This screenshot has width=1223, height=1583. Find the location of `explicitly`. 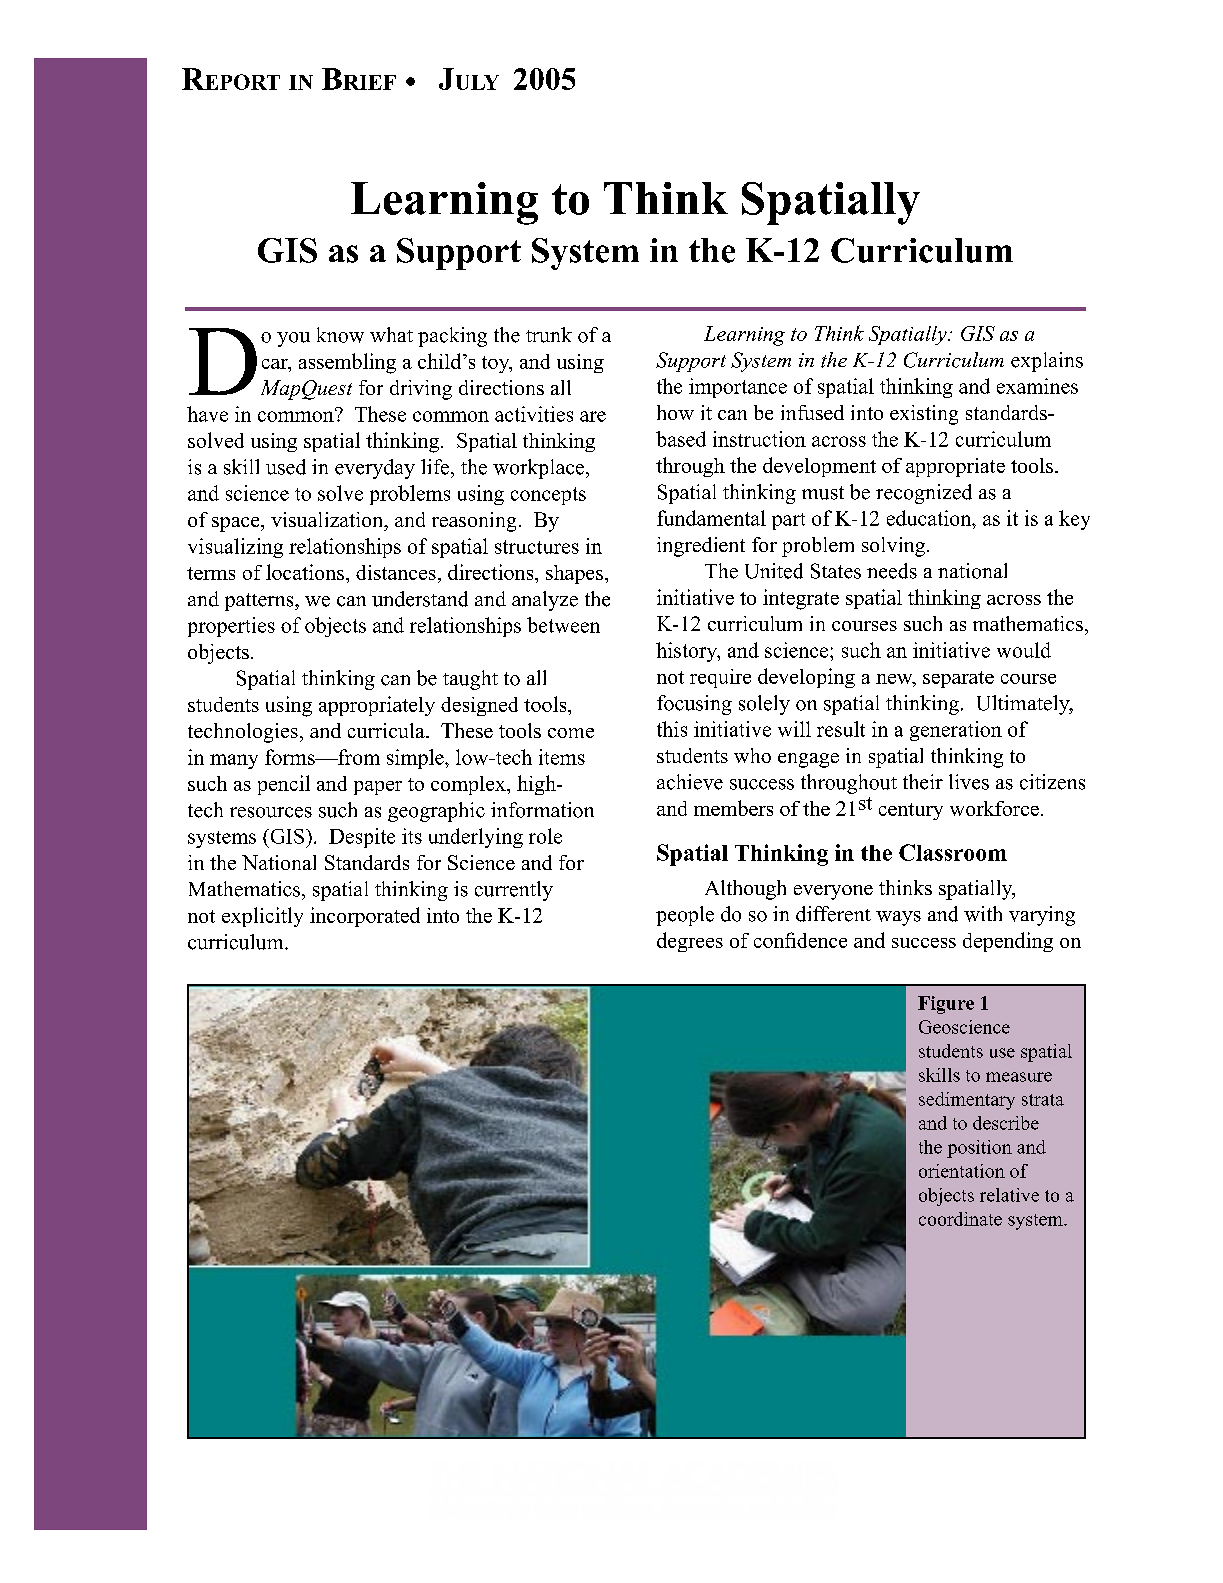

explicitly is located at coordinates (262, 917).
